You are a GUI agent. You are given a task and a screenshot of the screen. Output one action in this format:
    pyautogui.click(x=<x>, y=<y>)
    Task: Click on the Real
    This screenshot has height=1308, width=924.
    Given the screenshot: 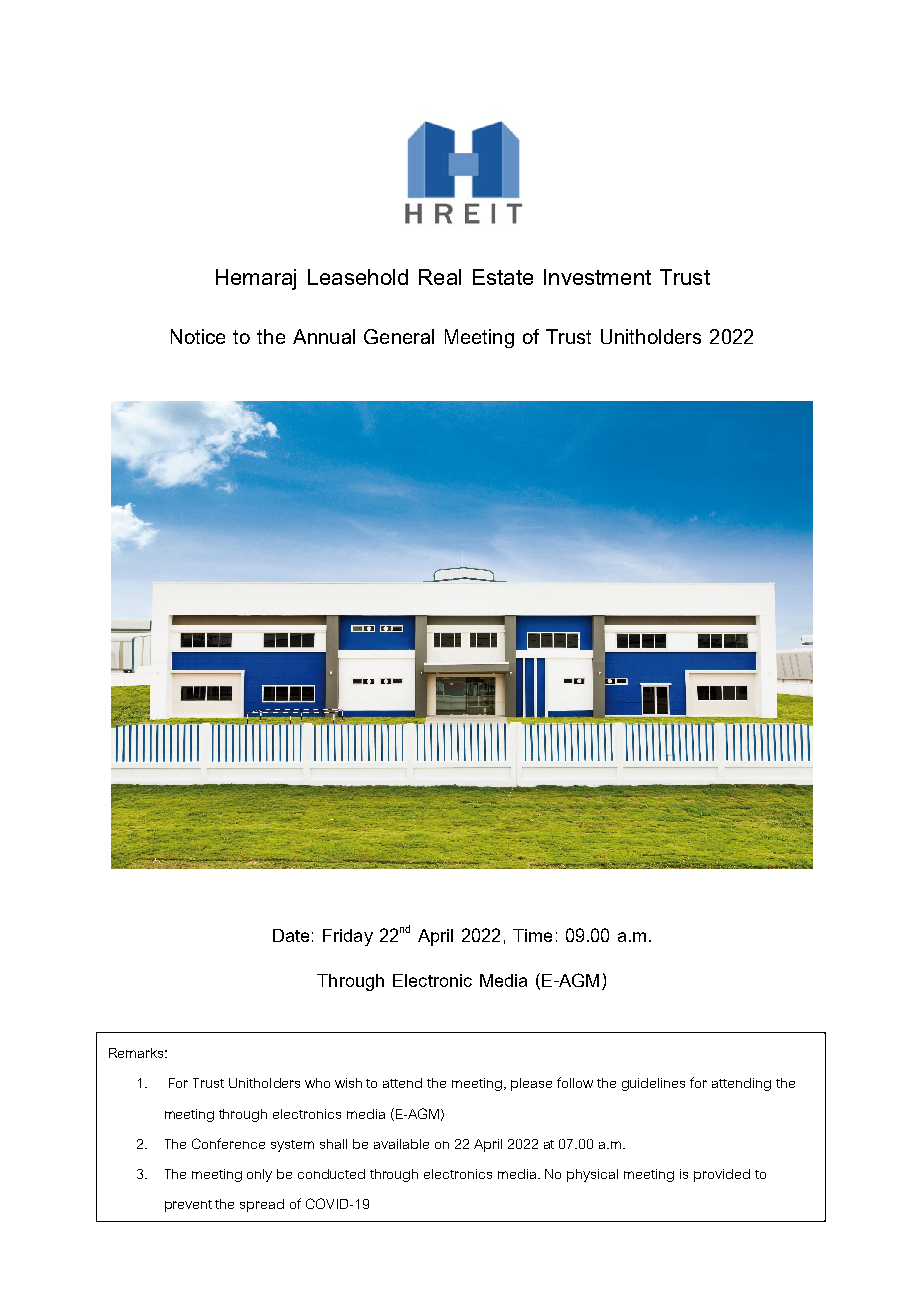 What is the action you would take?
    pyautogui.click(x=440, y=277)
